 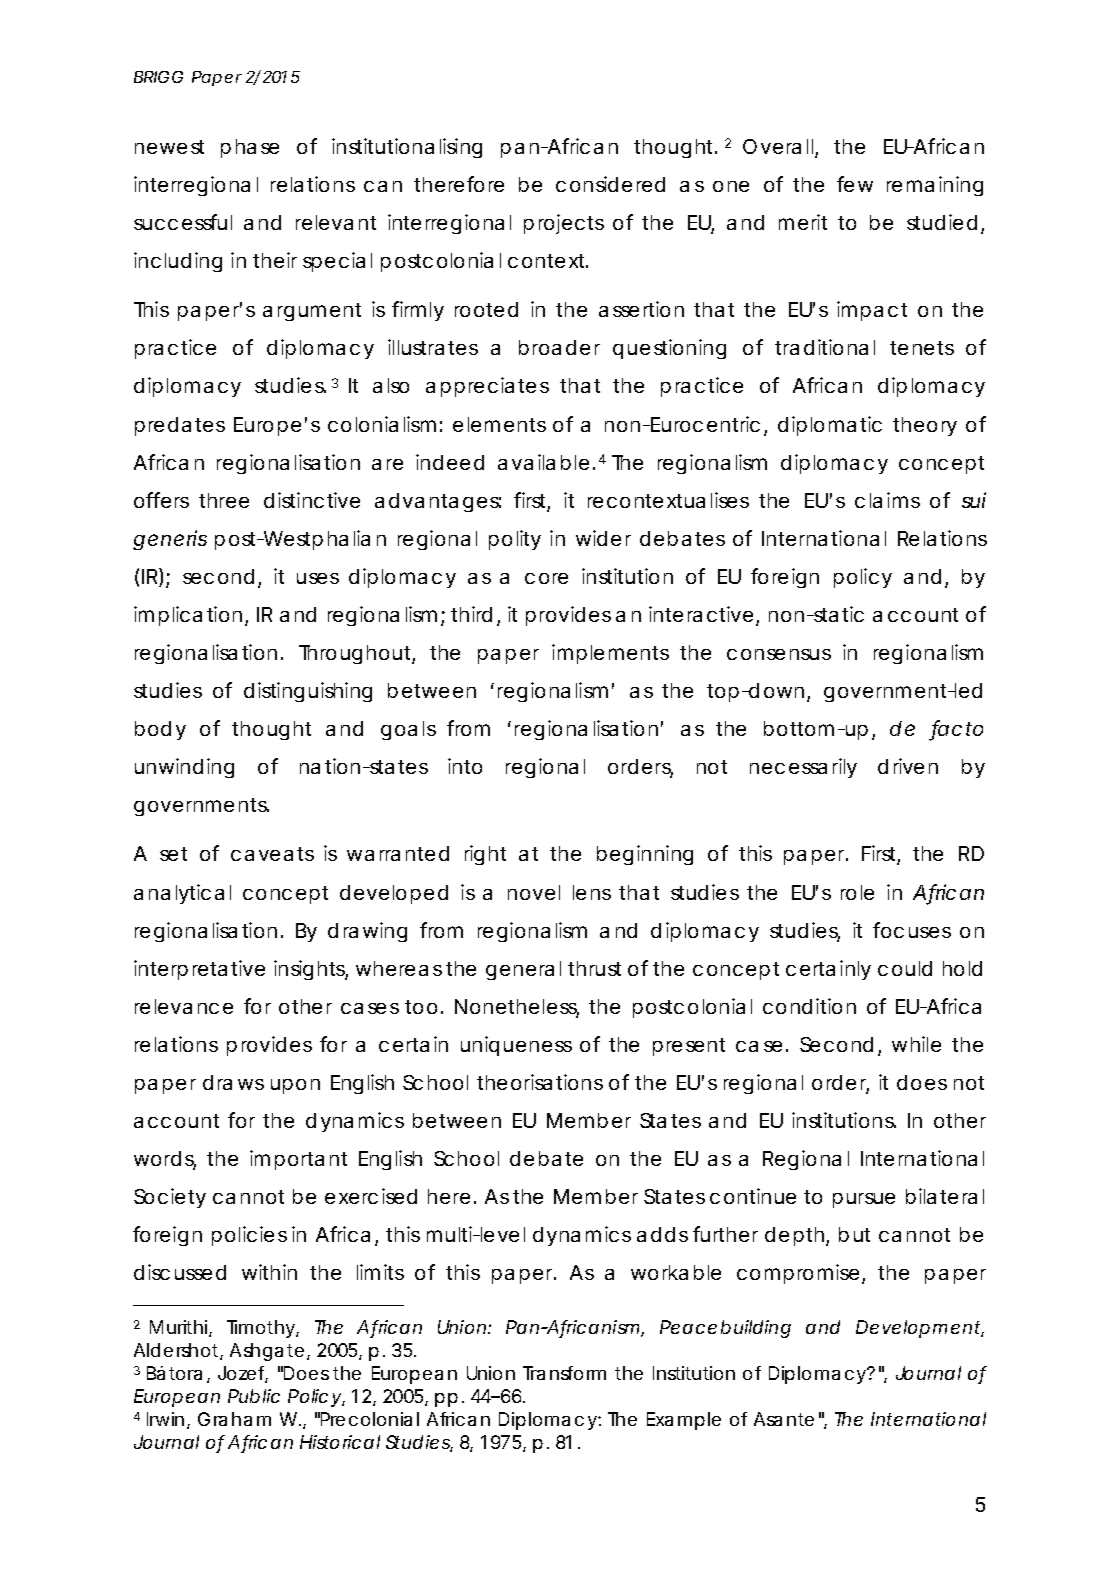 What do you see at coordinates (465, 766) in the screenshot?
I see `into` at bounding box center [465, 766].
